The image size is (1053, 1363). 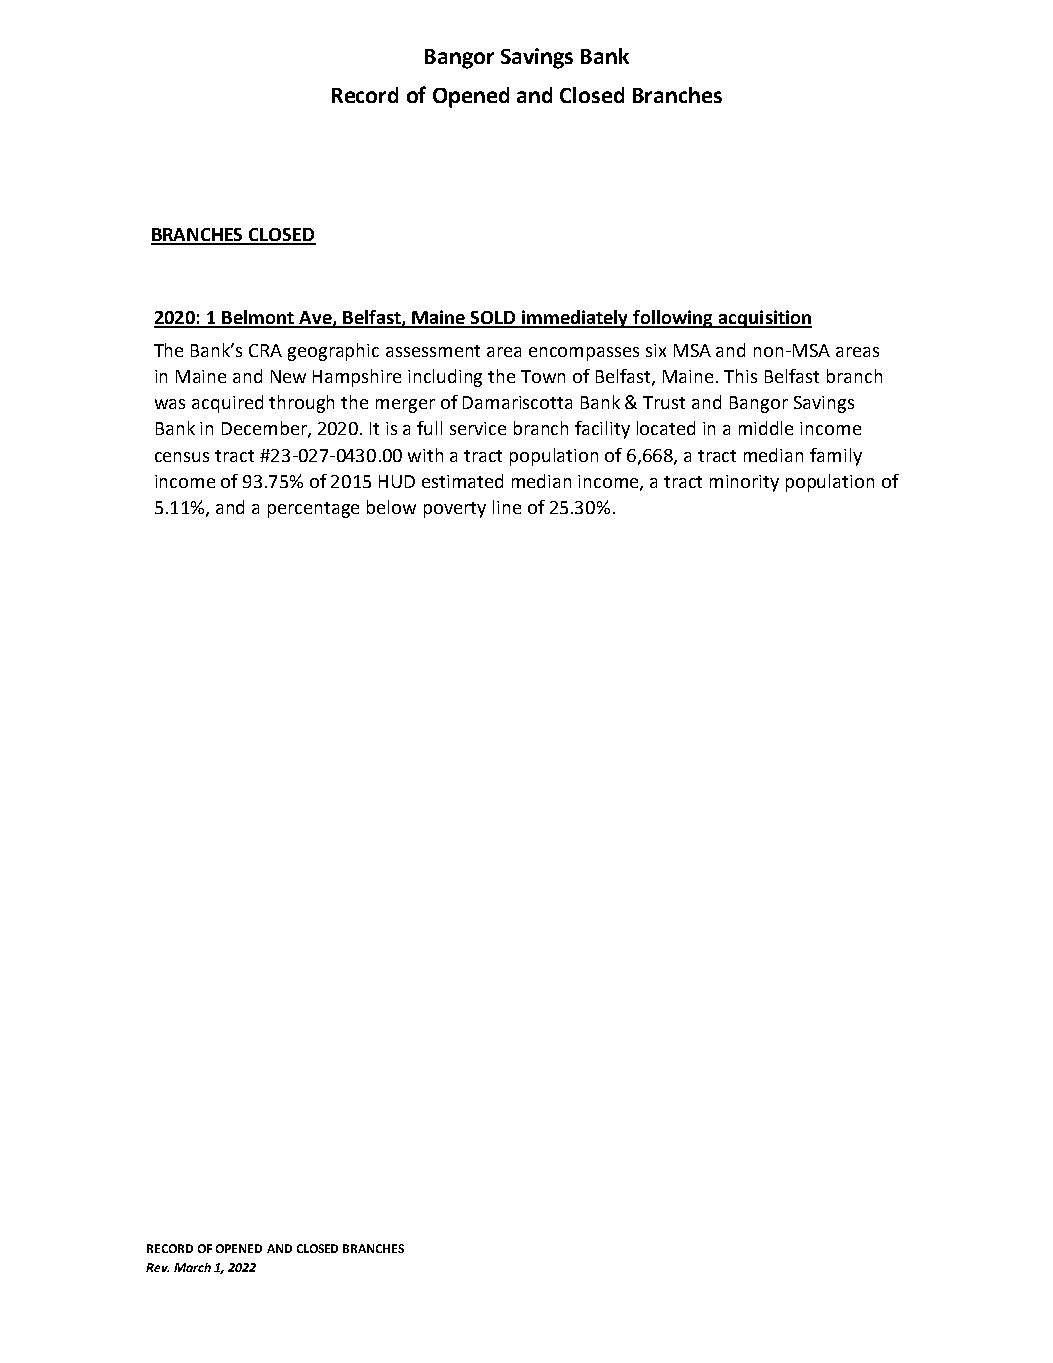 I want to click on March, so click(x=192, y=1267).
